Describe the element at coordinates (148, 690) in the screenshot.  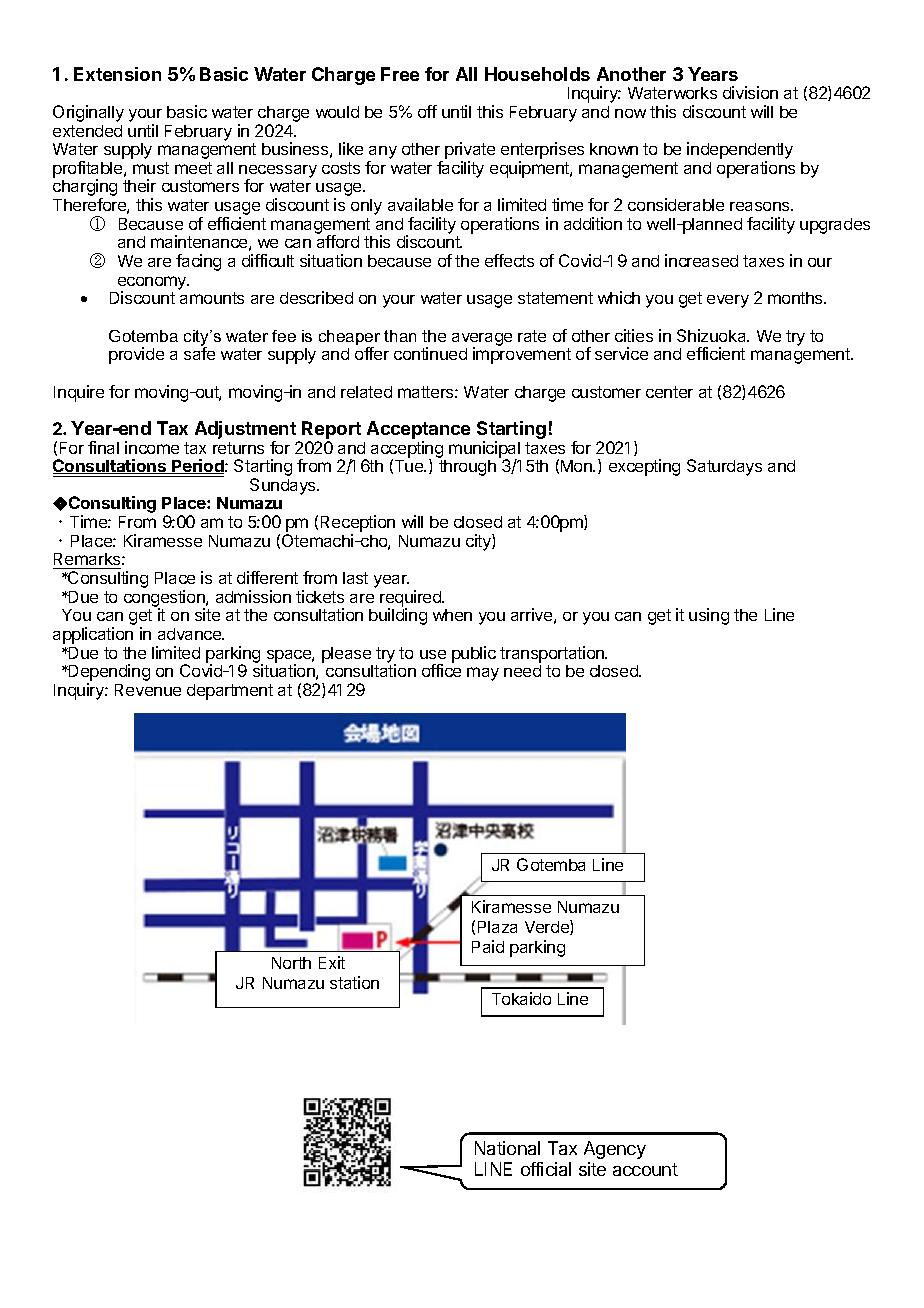
I see `Revenue` at that location.
